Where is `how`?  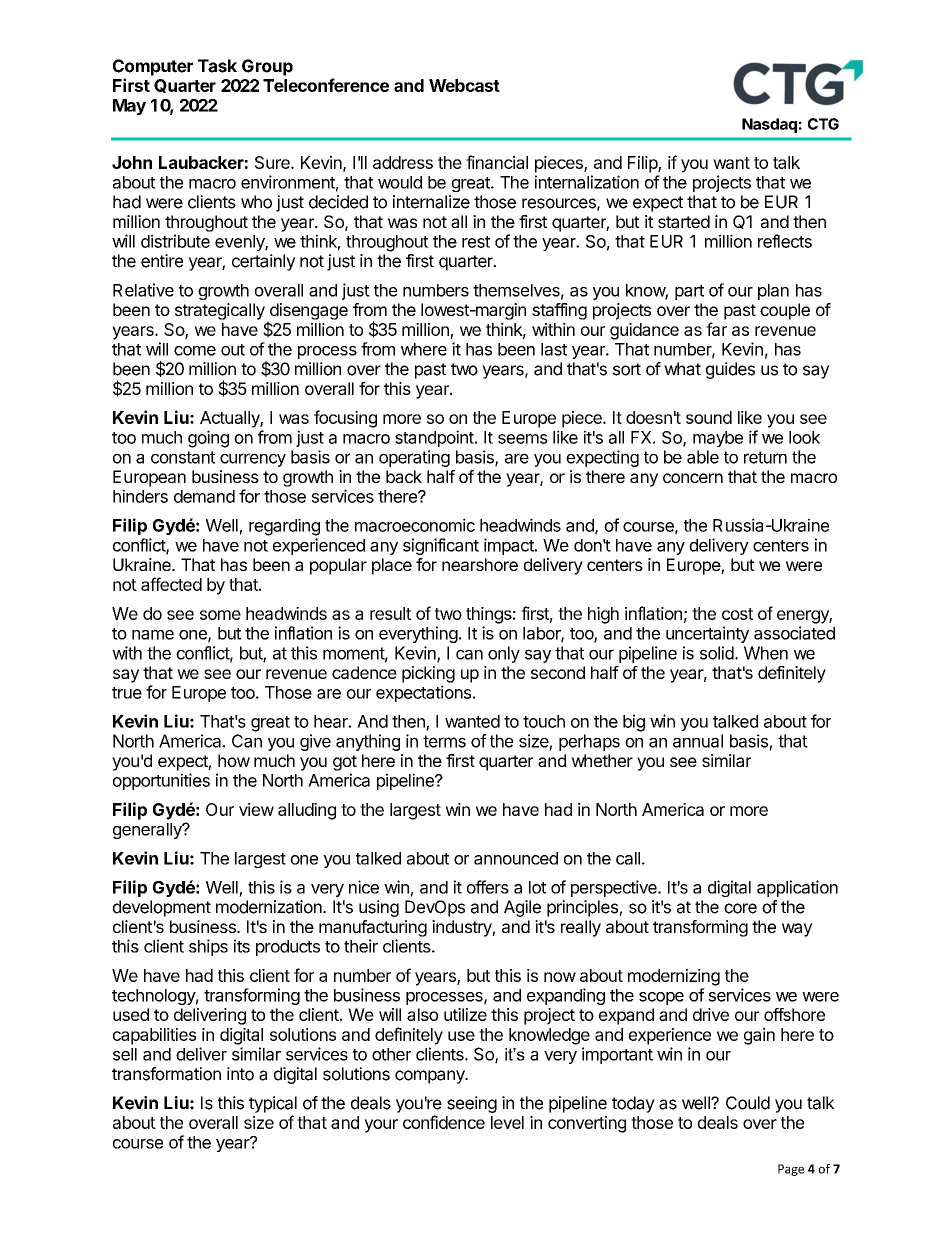
how is located at coordinates (234, 760).
